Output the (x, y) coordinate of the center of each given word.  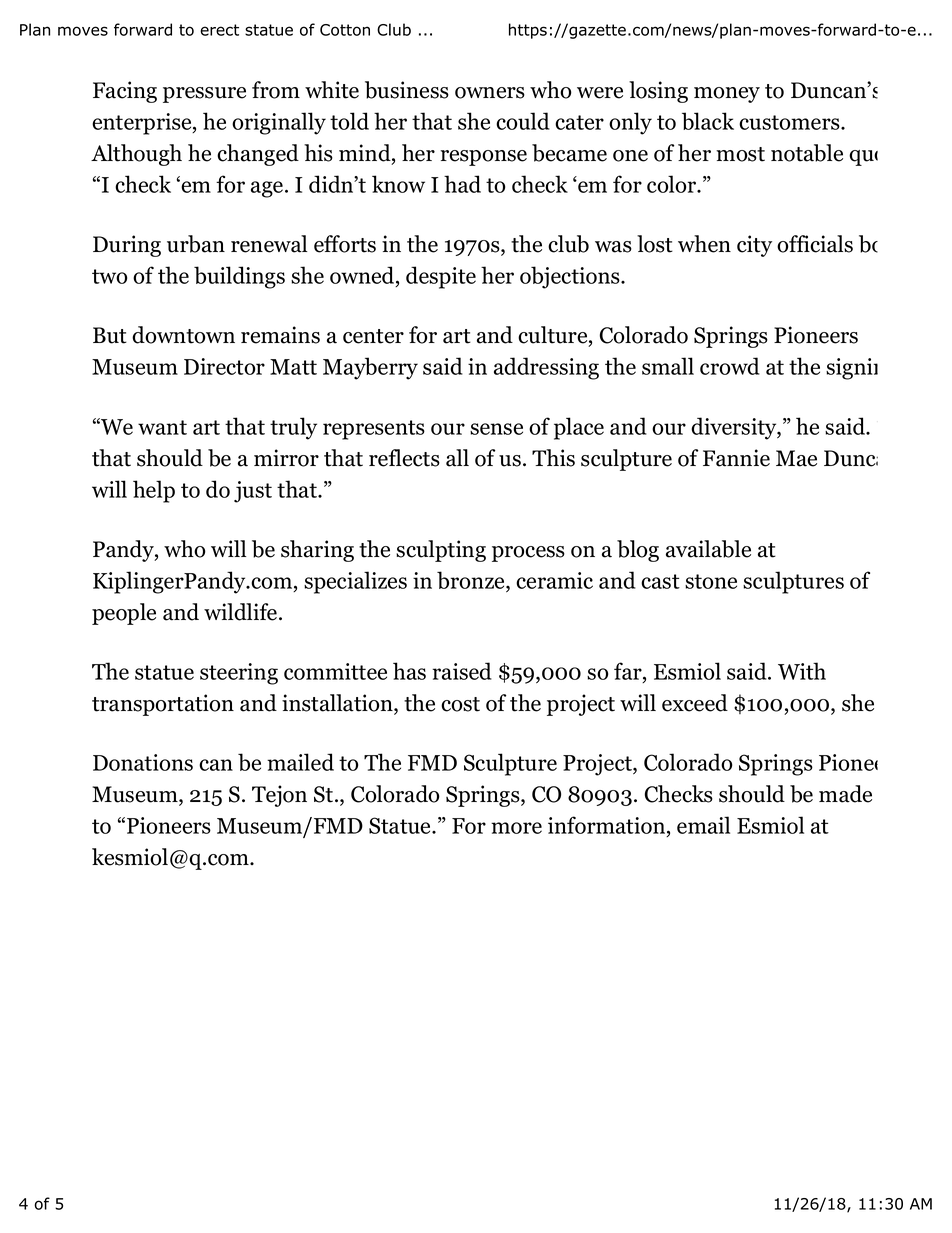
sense (496, 429)
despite (441, 277)
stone (711, 581)
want (162, 427)
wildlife (242, 612)
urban (196, 244)
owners (490, 93)
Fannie (736, 458)
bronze (472, 581)
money (727, 95)
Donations (143, 762)
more (516, 828)
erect (219, 30)
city (754, 246)
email (703, 825)
